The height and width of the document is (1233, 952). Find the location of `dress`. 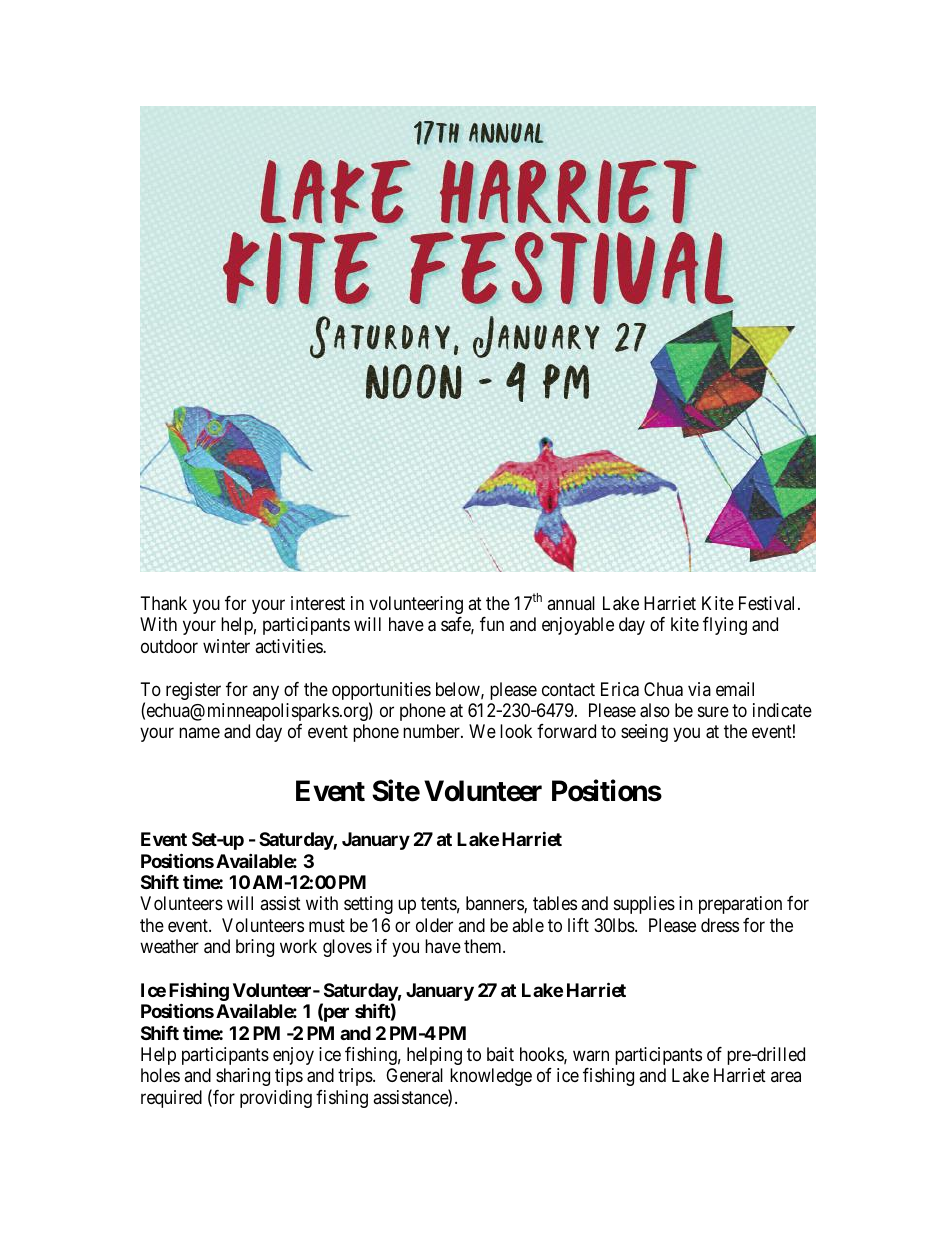

dress is located at coordinates (720, 925).
